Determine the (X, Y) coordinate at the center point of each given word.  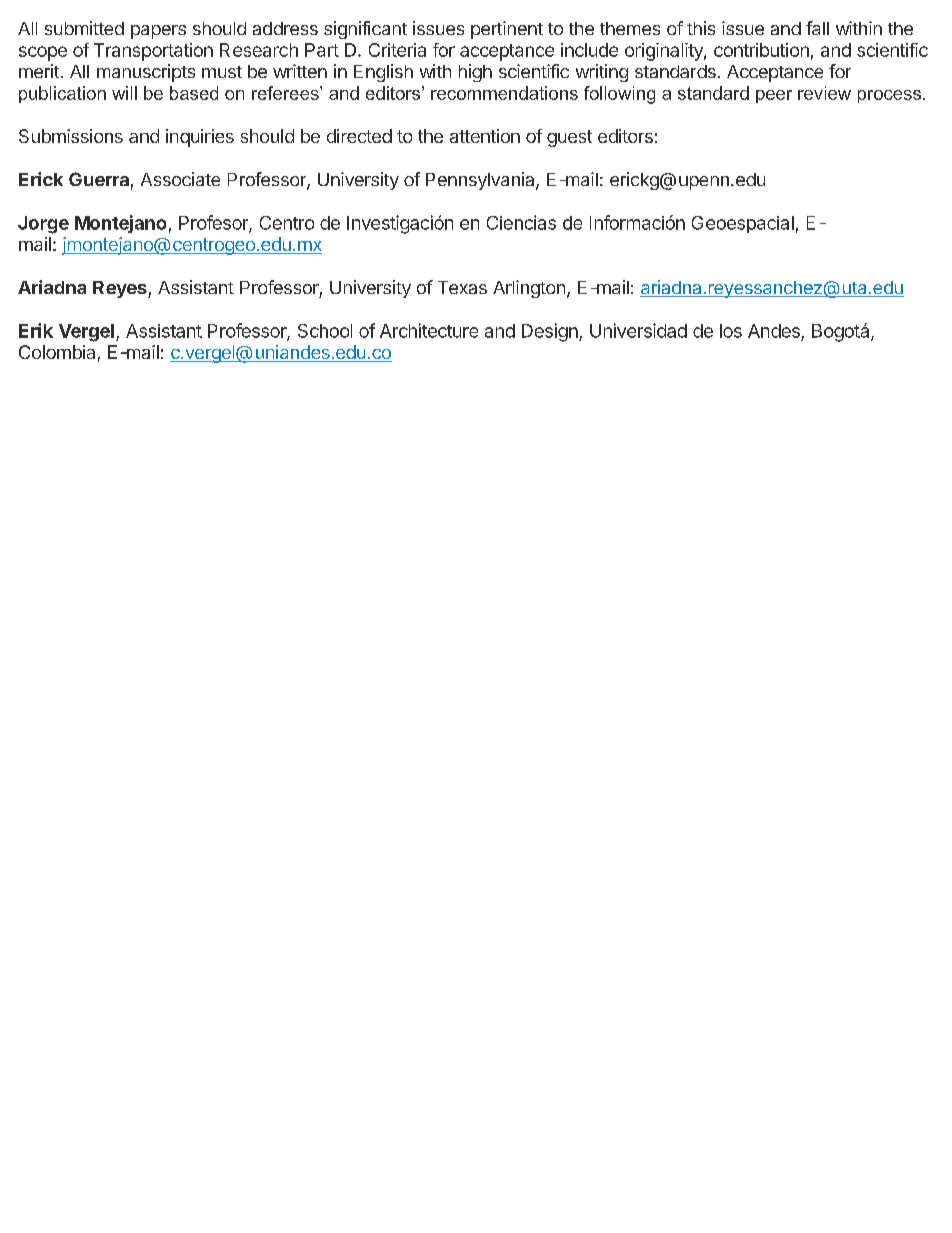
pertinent (507, 30)
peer (774, 96)
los (731, 331)
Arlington (529, 289)
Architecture (429, 330)
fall (817, 28)
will (124, 93)
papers (158, 32)
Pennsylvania (481, 181)
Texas (462, 287)
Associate (180, 179)
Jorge (43, 225)
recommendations (504, 93)
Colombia (57, 352)
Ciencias (521, 222)
